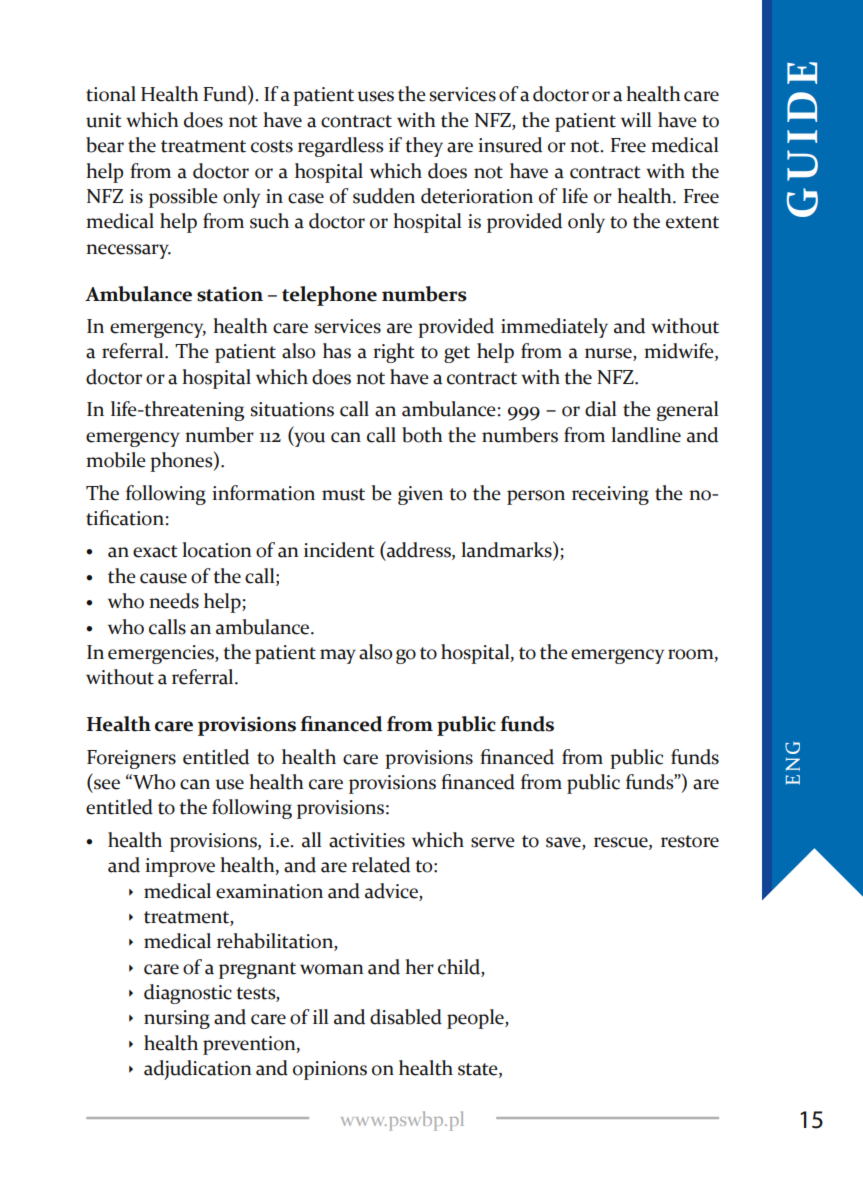  Describe the element at coordinates (422, 435) in the image. I see `both` at that location.
